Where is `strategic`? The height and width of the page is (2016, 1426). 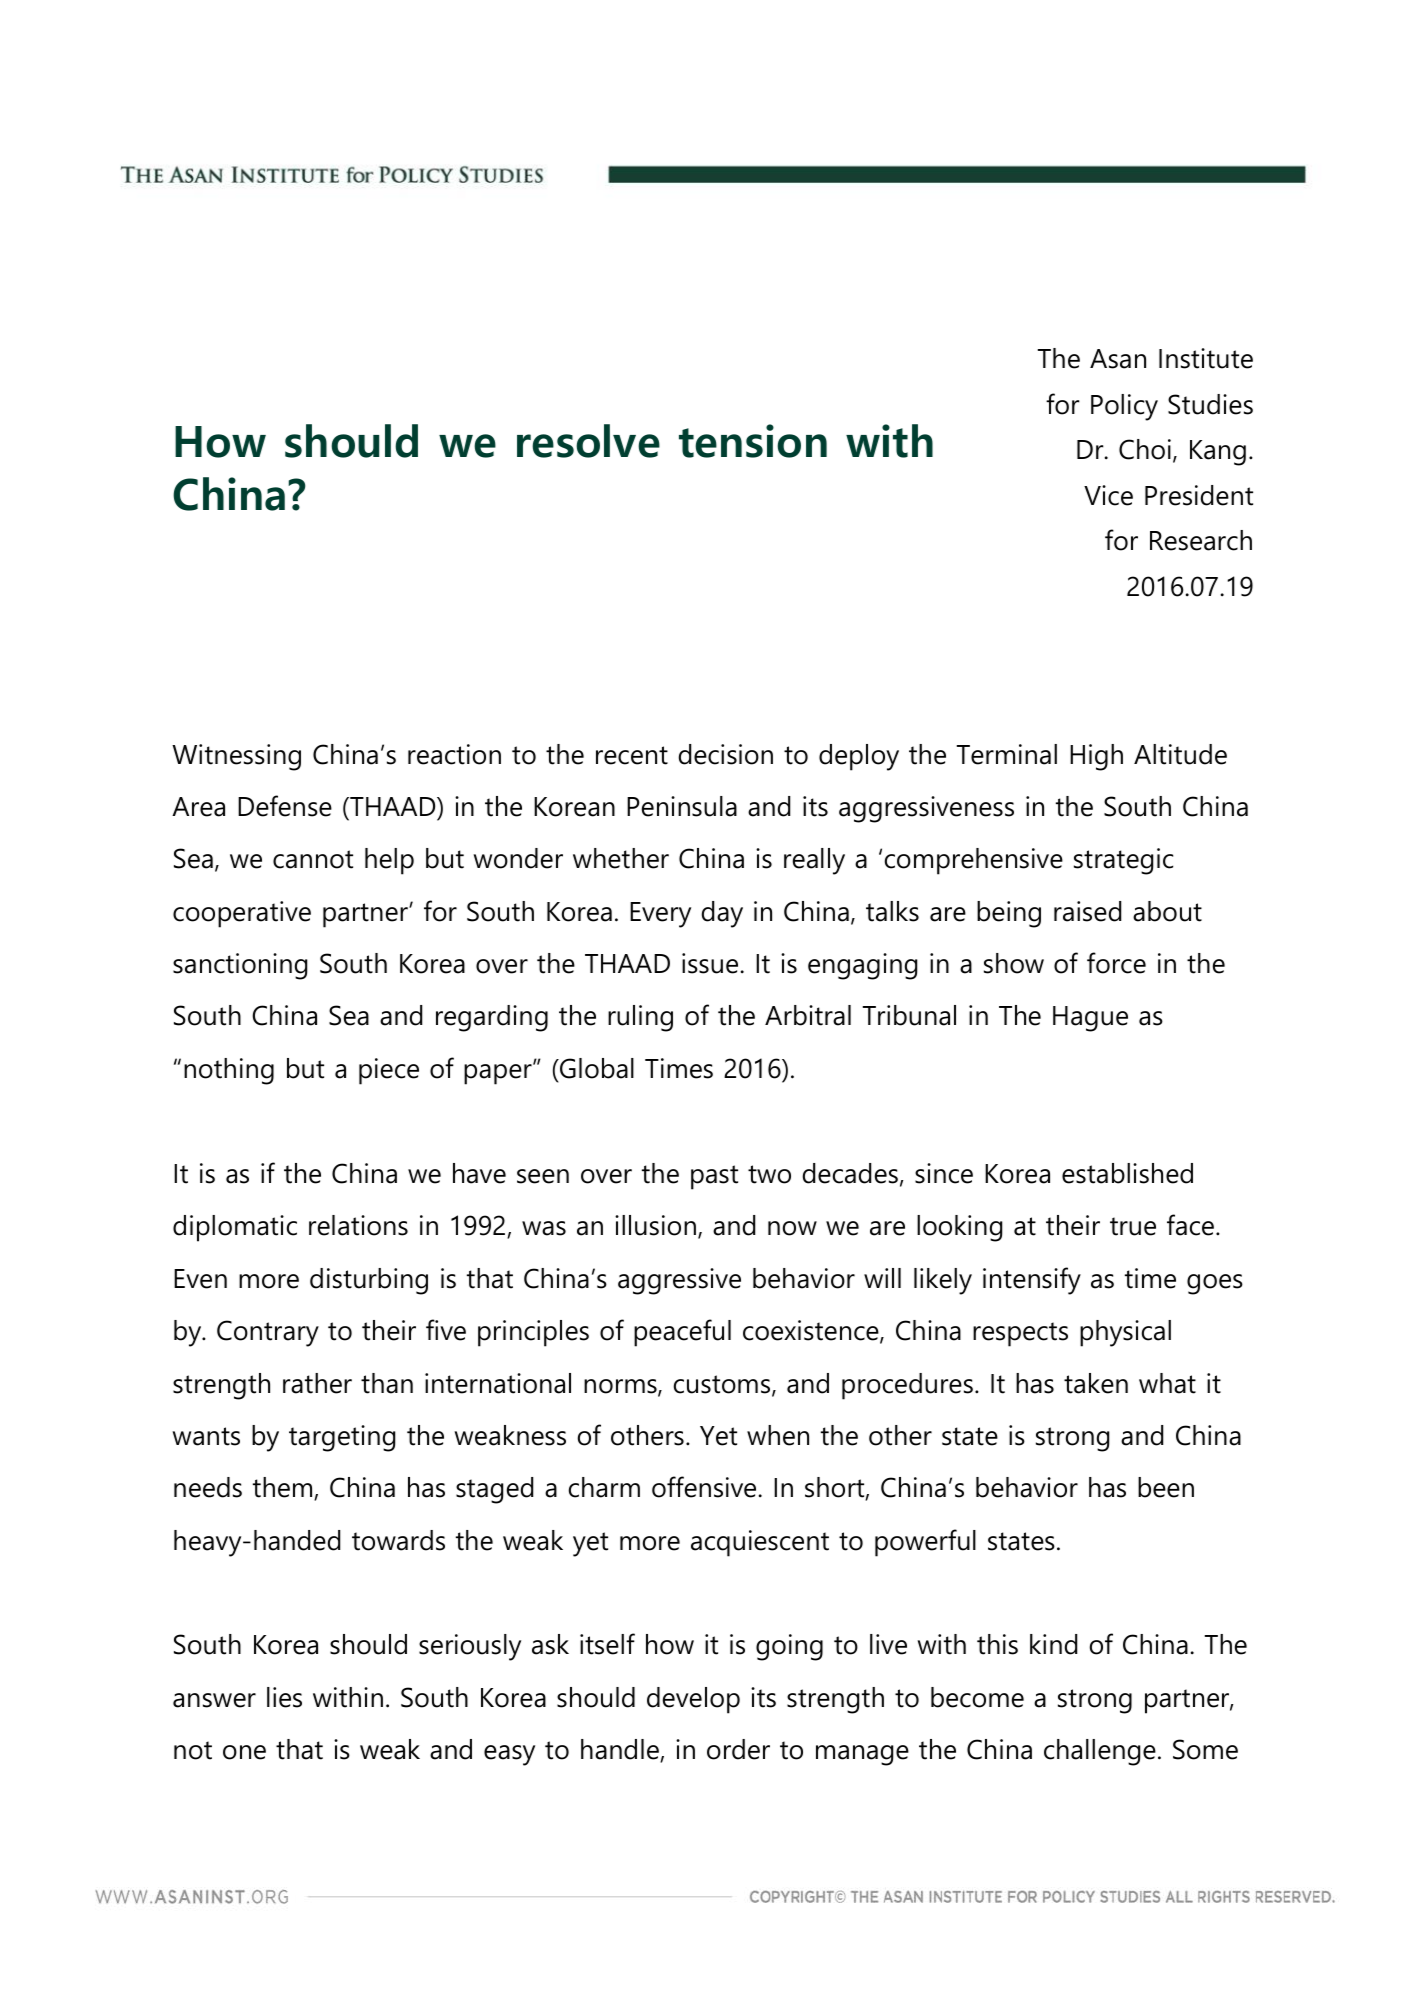 strategic is located at coordinates (1123, 861).
